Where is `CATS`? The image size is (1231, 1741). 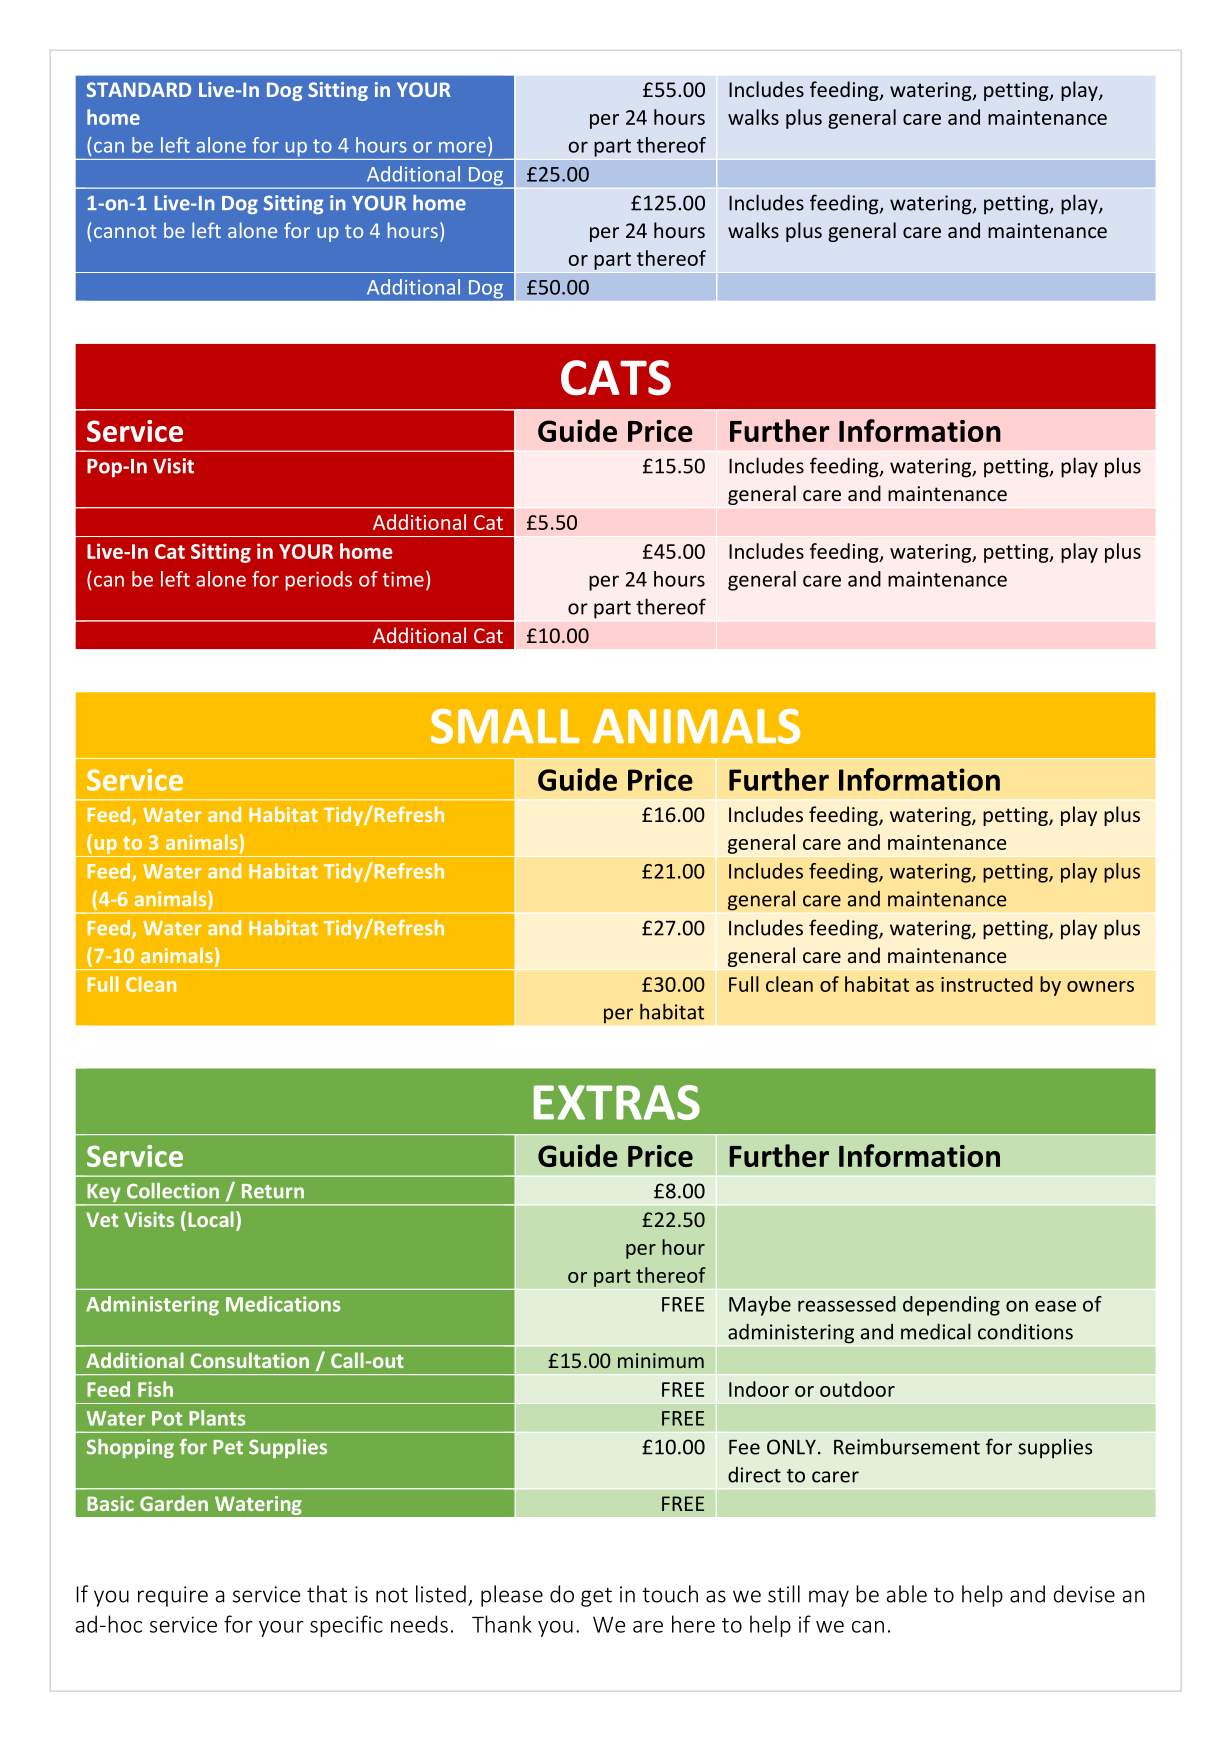 CATS is located at coordinates (616, 378).
